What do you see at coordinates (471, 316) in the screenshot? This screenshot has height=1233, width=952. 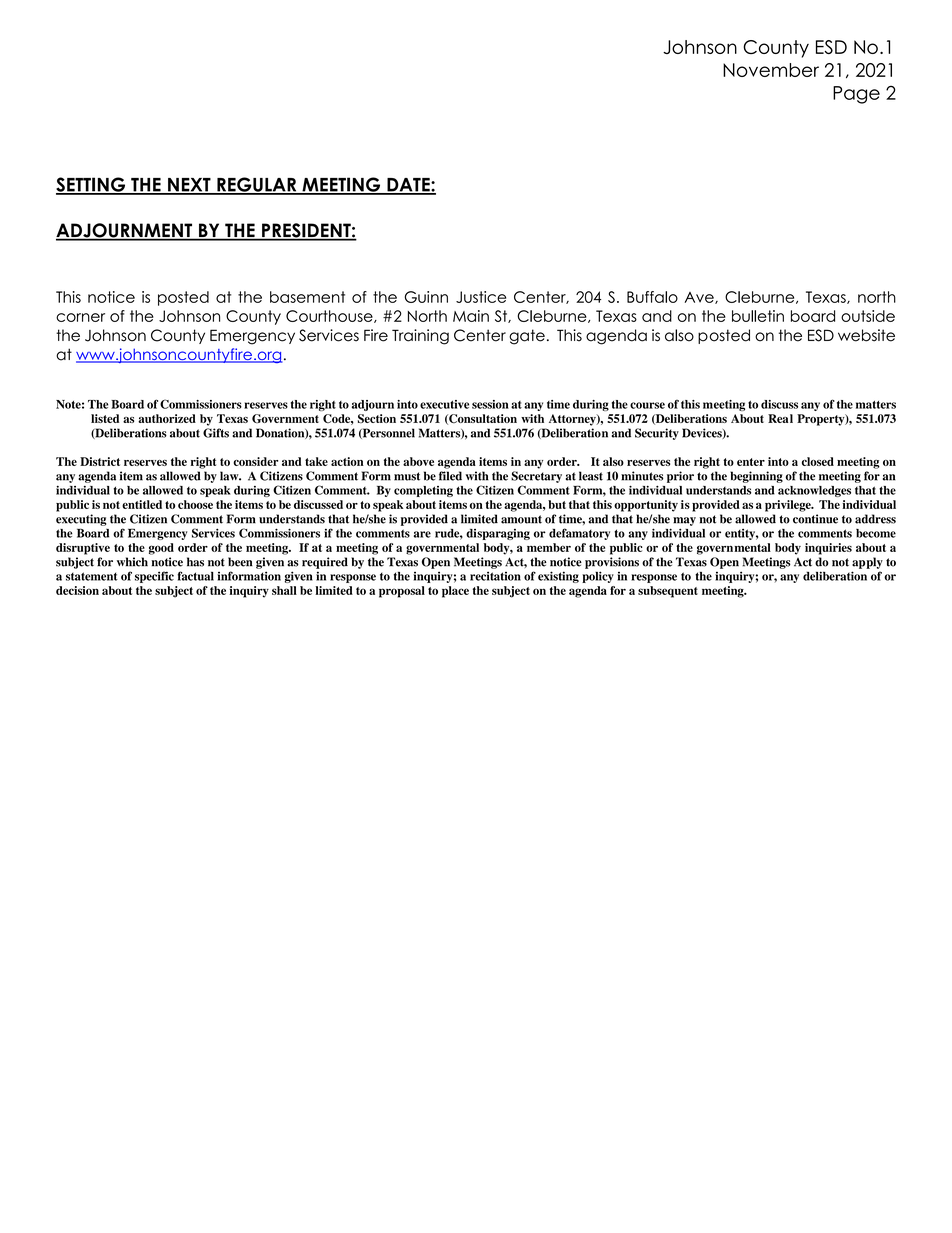 I see `Main` at bounding box center [471, 316].
